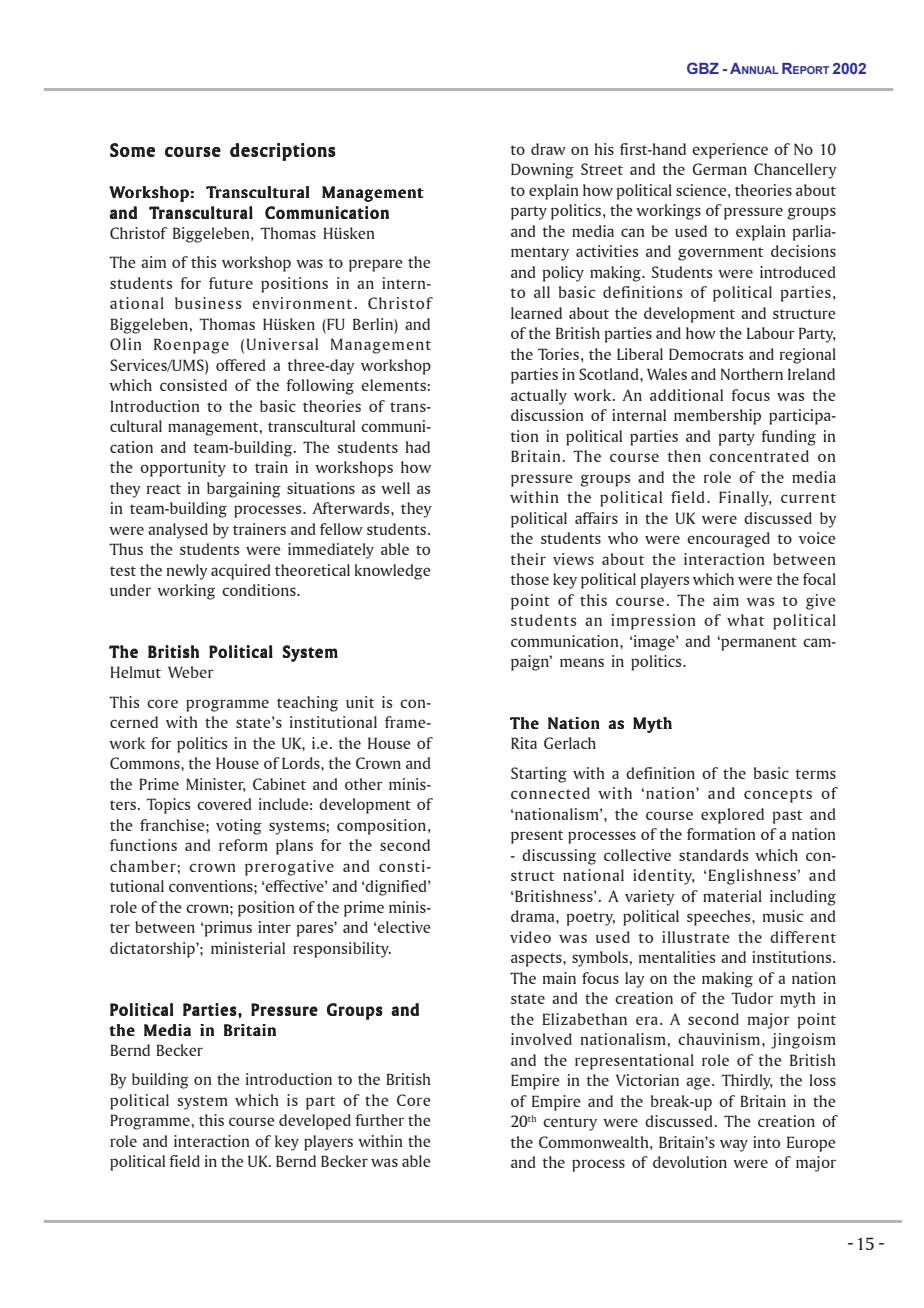 This document has height=1308, width=924. Describe the element at coordinates (231, 283) in the document. I see `future` at that location.
